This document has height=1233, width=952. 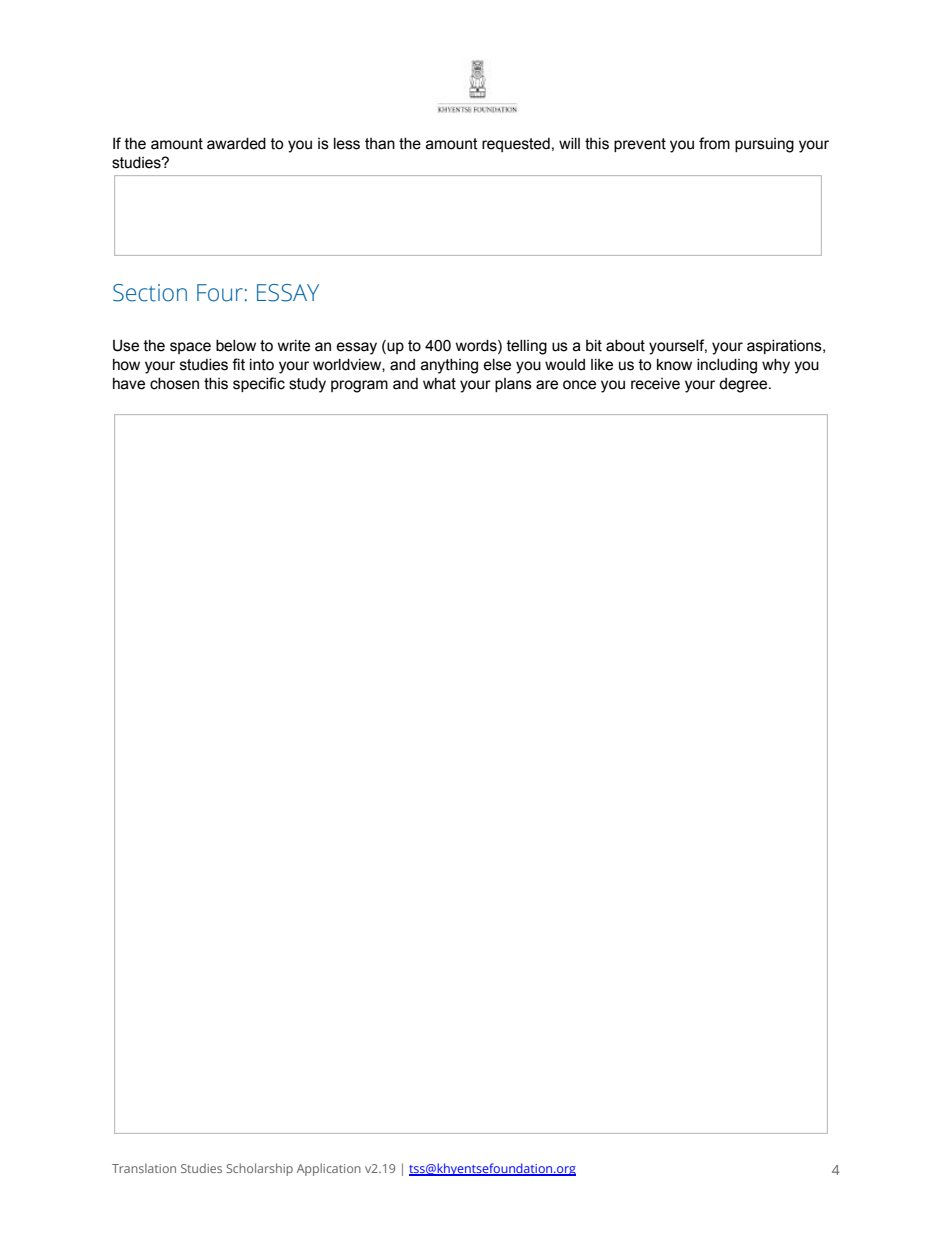 What do you see at coordinates (236, 144) in the document?
I see `awarded` at bounding box center [236, 144].
